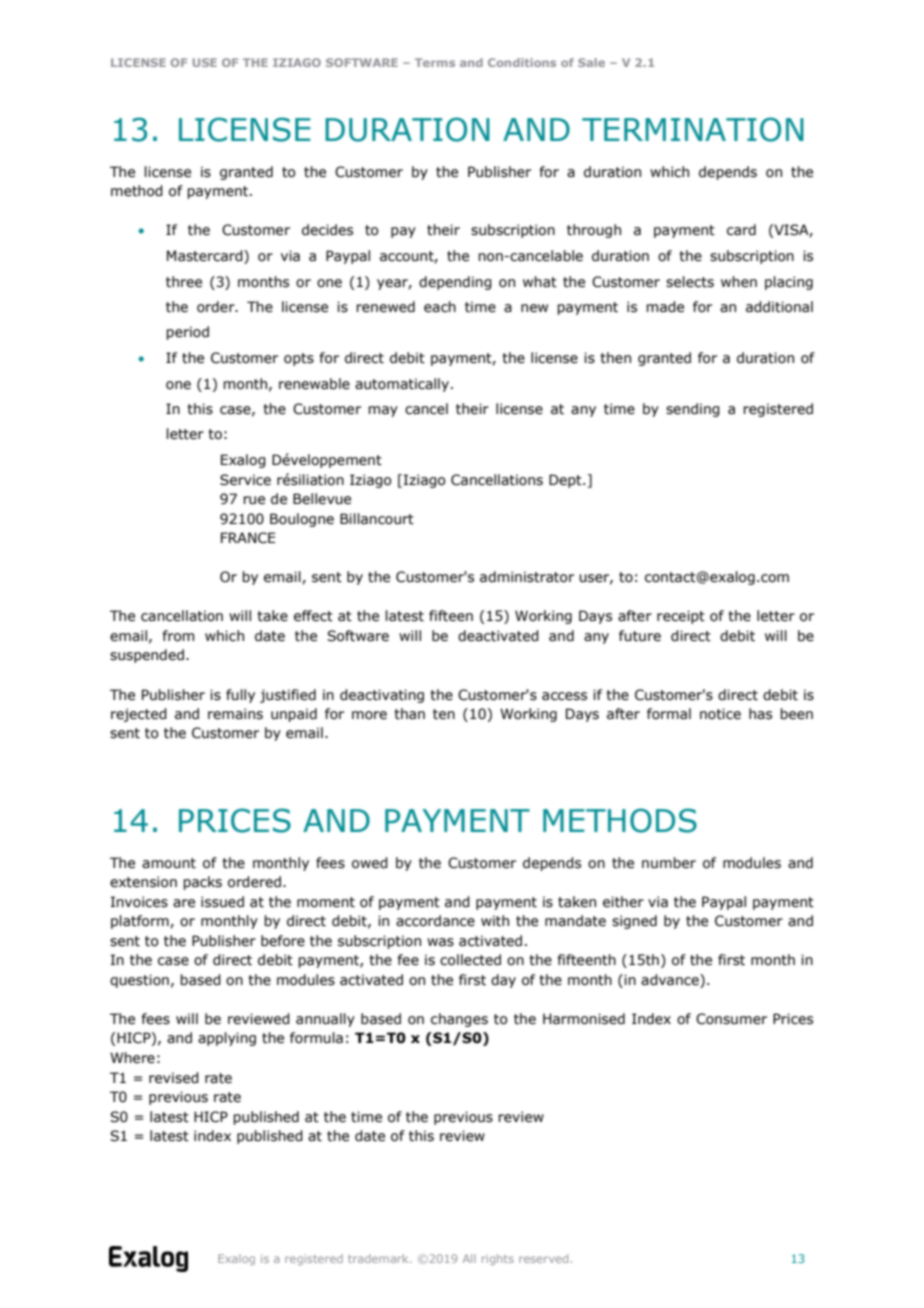 The height and width of the page is (1308, 924). Describe the element at coordinates (671, 981) in the page. I see `advance` at that location.
